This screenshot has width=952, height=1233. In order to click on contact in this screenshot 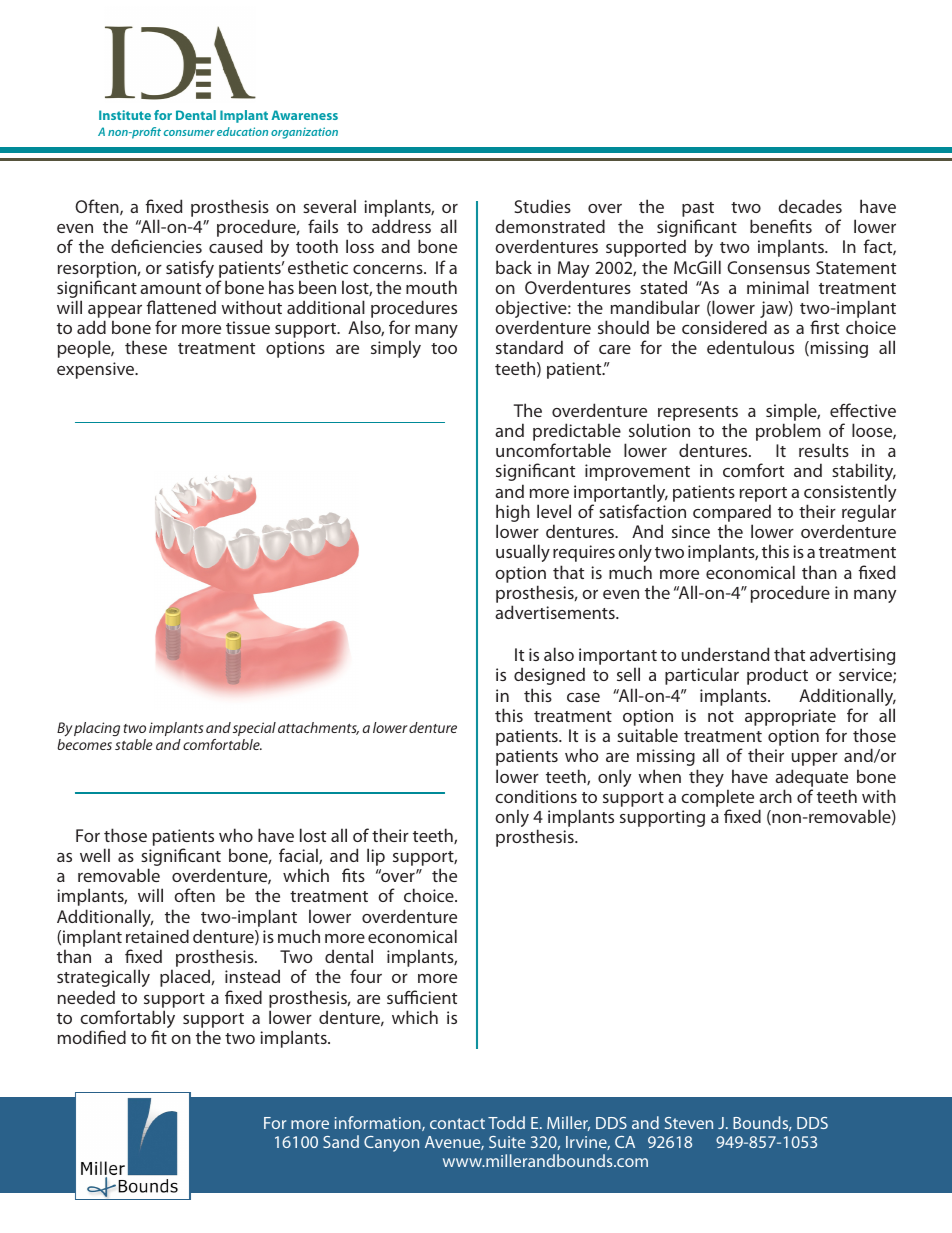, I will do `click(457, 1123)`.
